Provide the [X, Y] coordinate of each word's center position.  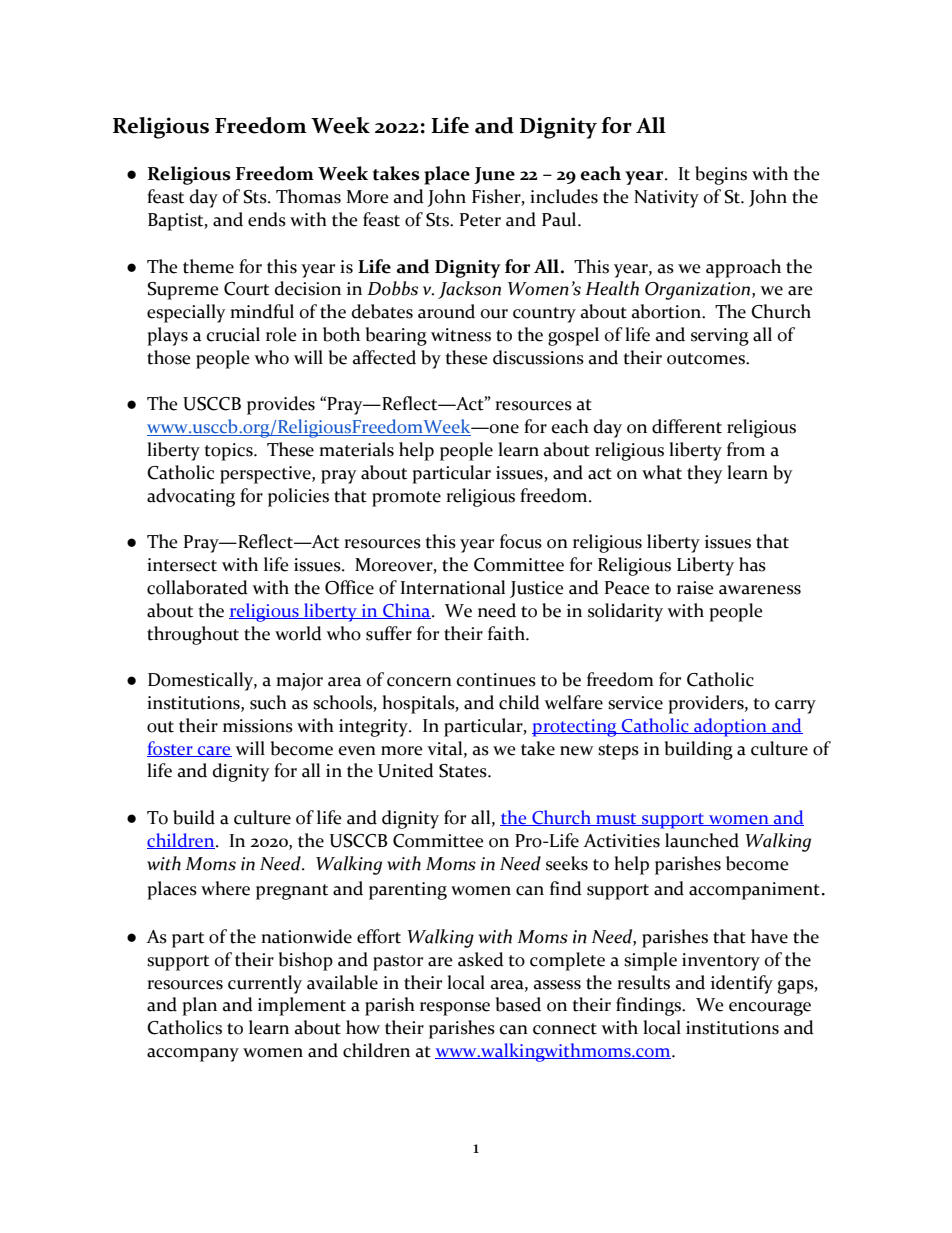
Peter [480, 220]
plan [199, 1006]
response [455, 1009]
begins [721, 175]
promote [406, 499]
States [464, 771]
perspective [266, 475]
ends [267, 219]
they [705, 474]
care [214, 751]
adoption [730, 727]
